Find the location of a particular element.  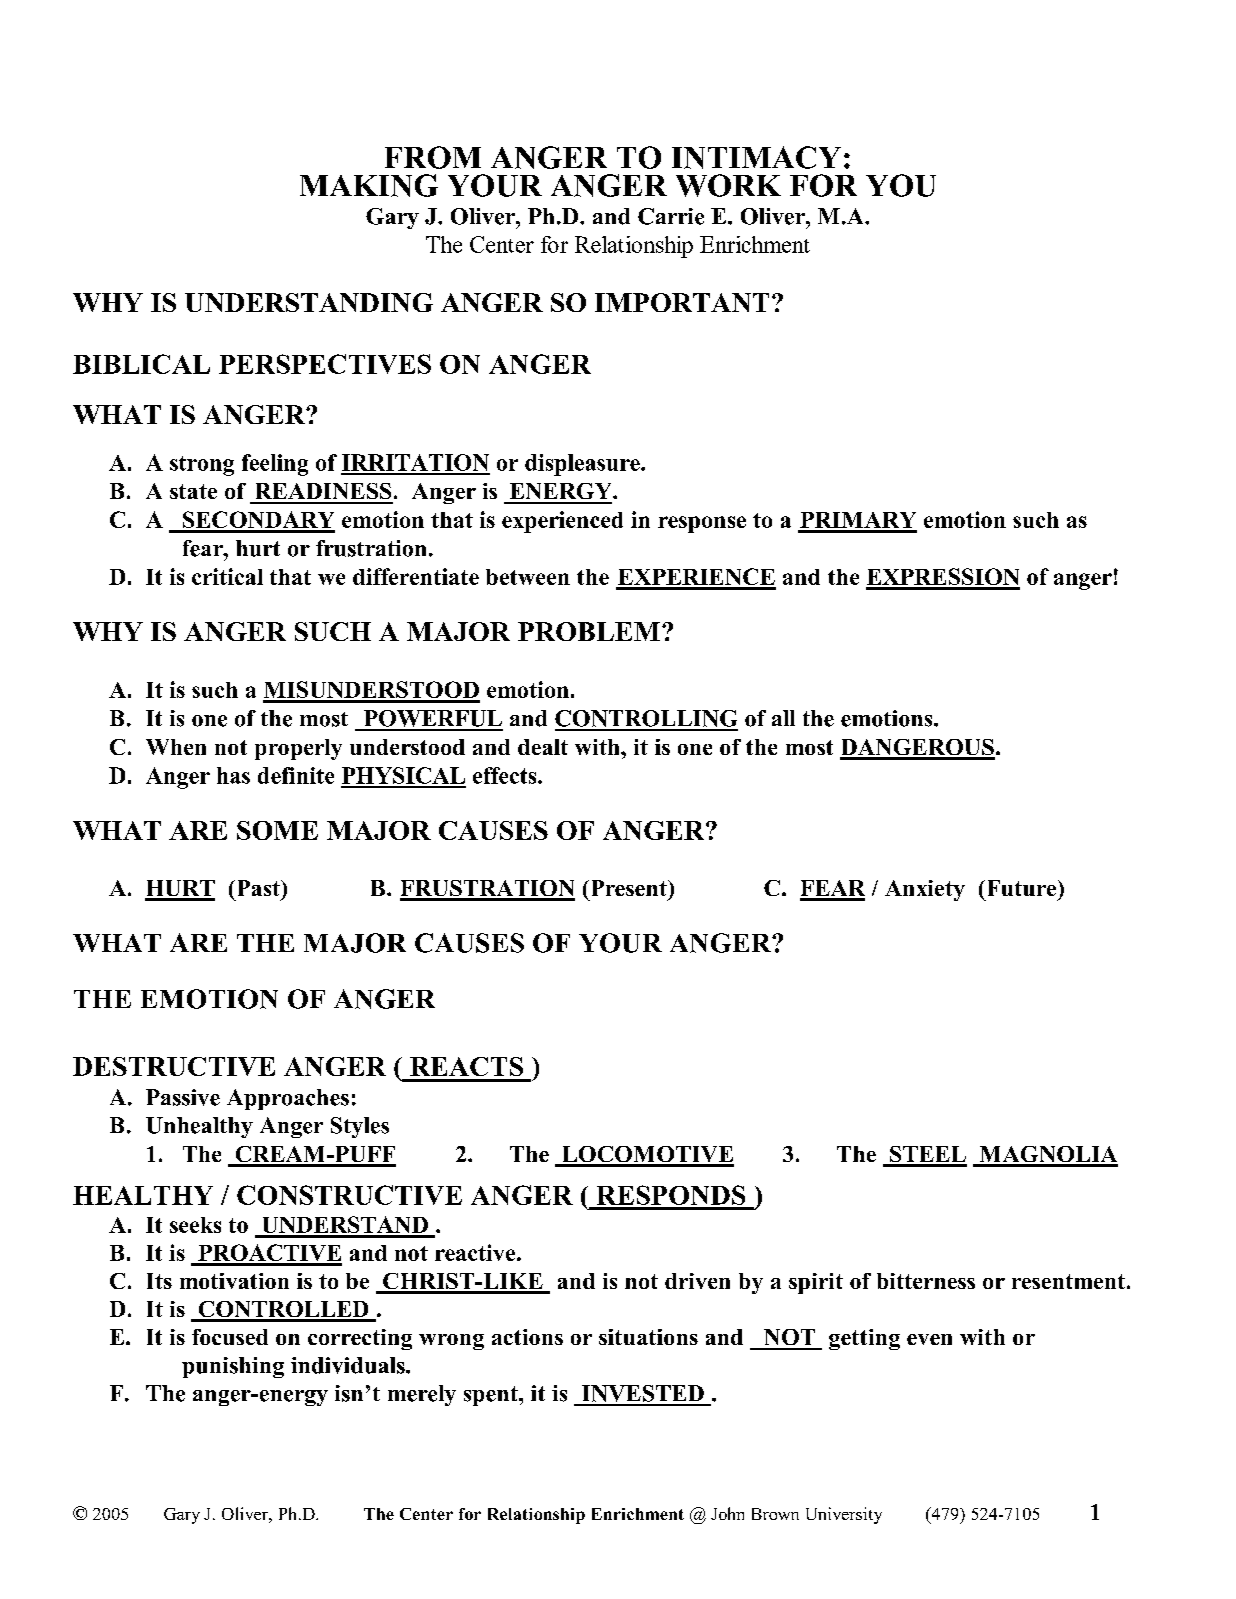

Carrie is located at coordinates (671, 216).
